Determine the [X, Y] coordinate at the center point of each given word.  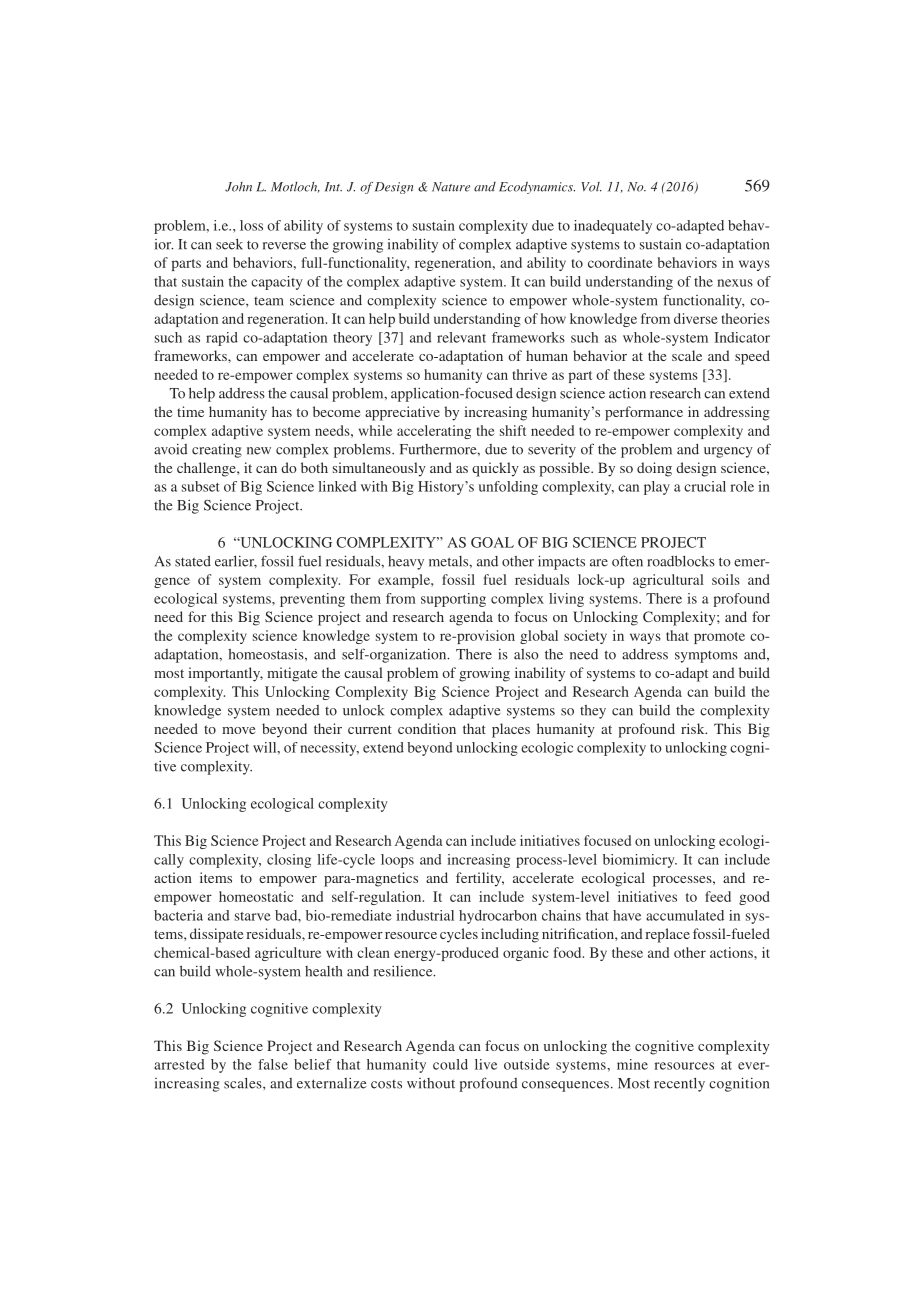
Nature [451, 187]
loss [251, 225]
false [273, 1064]
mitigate [292, 674]
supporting [453, 600]
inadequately [613, 227]
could [450, 1064]
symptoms [706, 657]
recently [679, 1085]
